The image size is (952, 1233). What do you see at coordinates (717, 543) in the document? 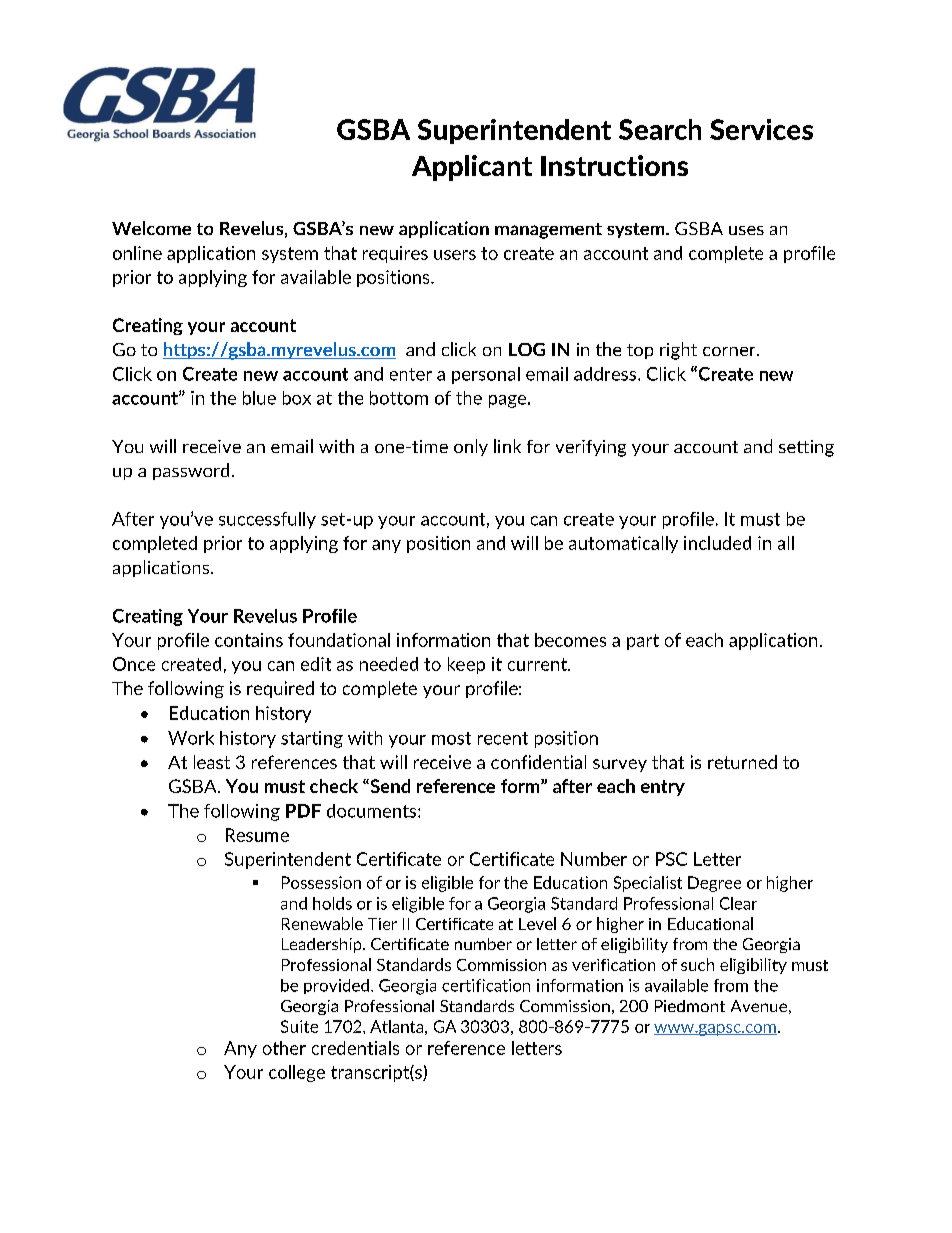
I see `included` at bounding box center [717, 543].
